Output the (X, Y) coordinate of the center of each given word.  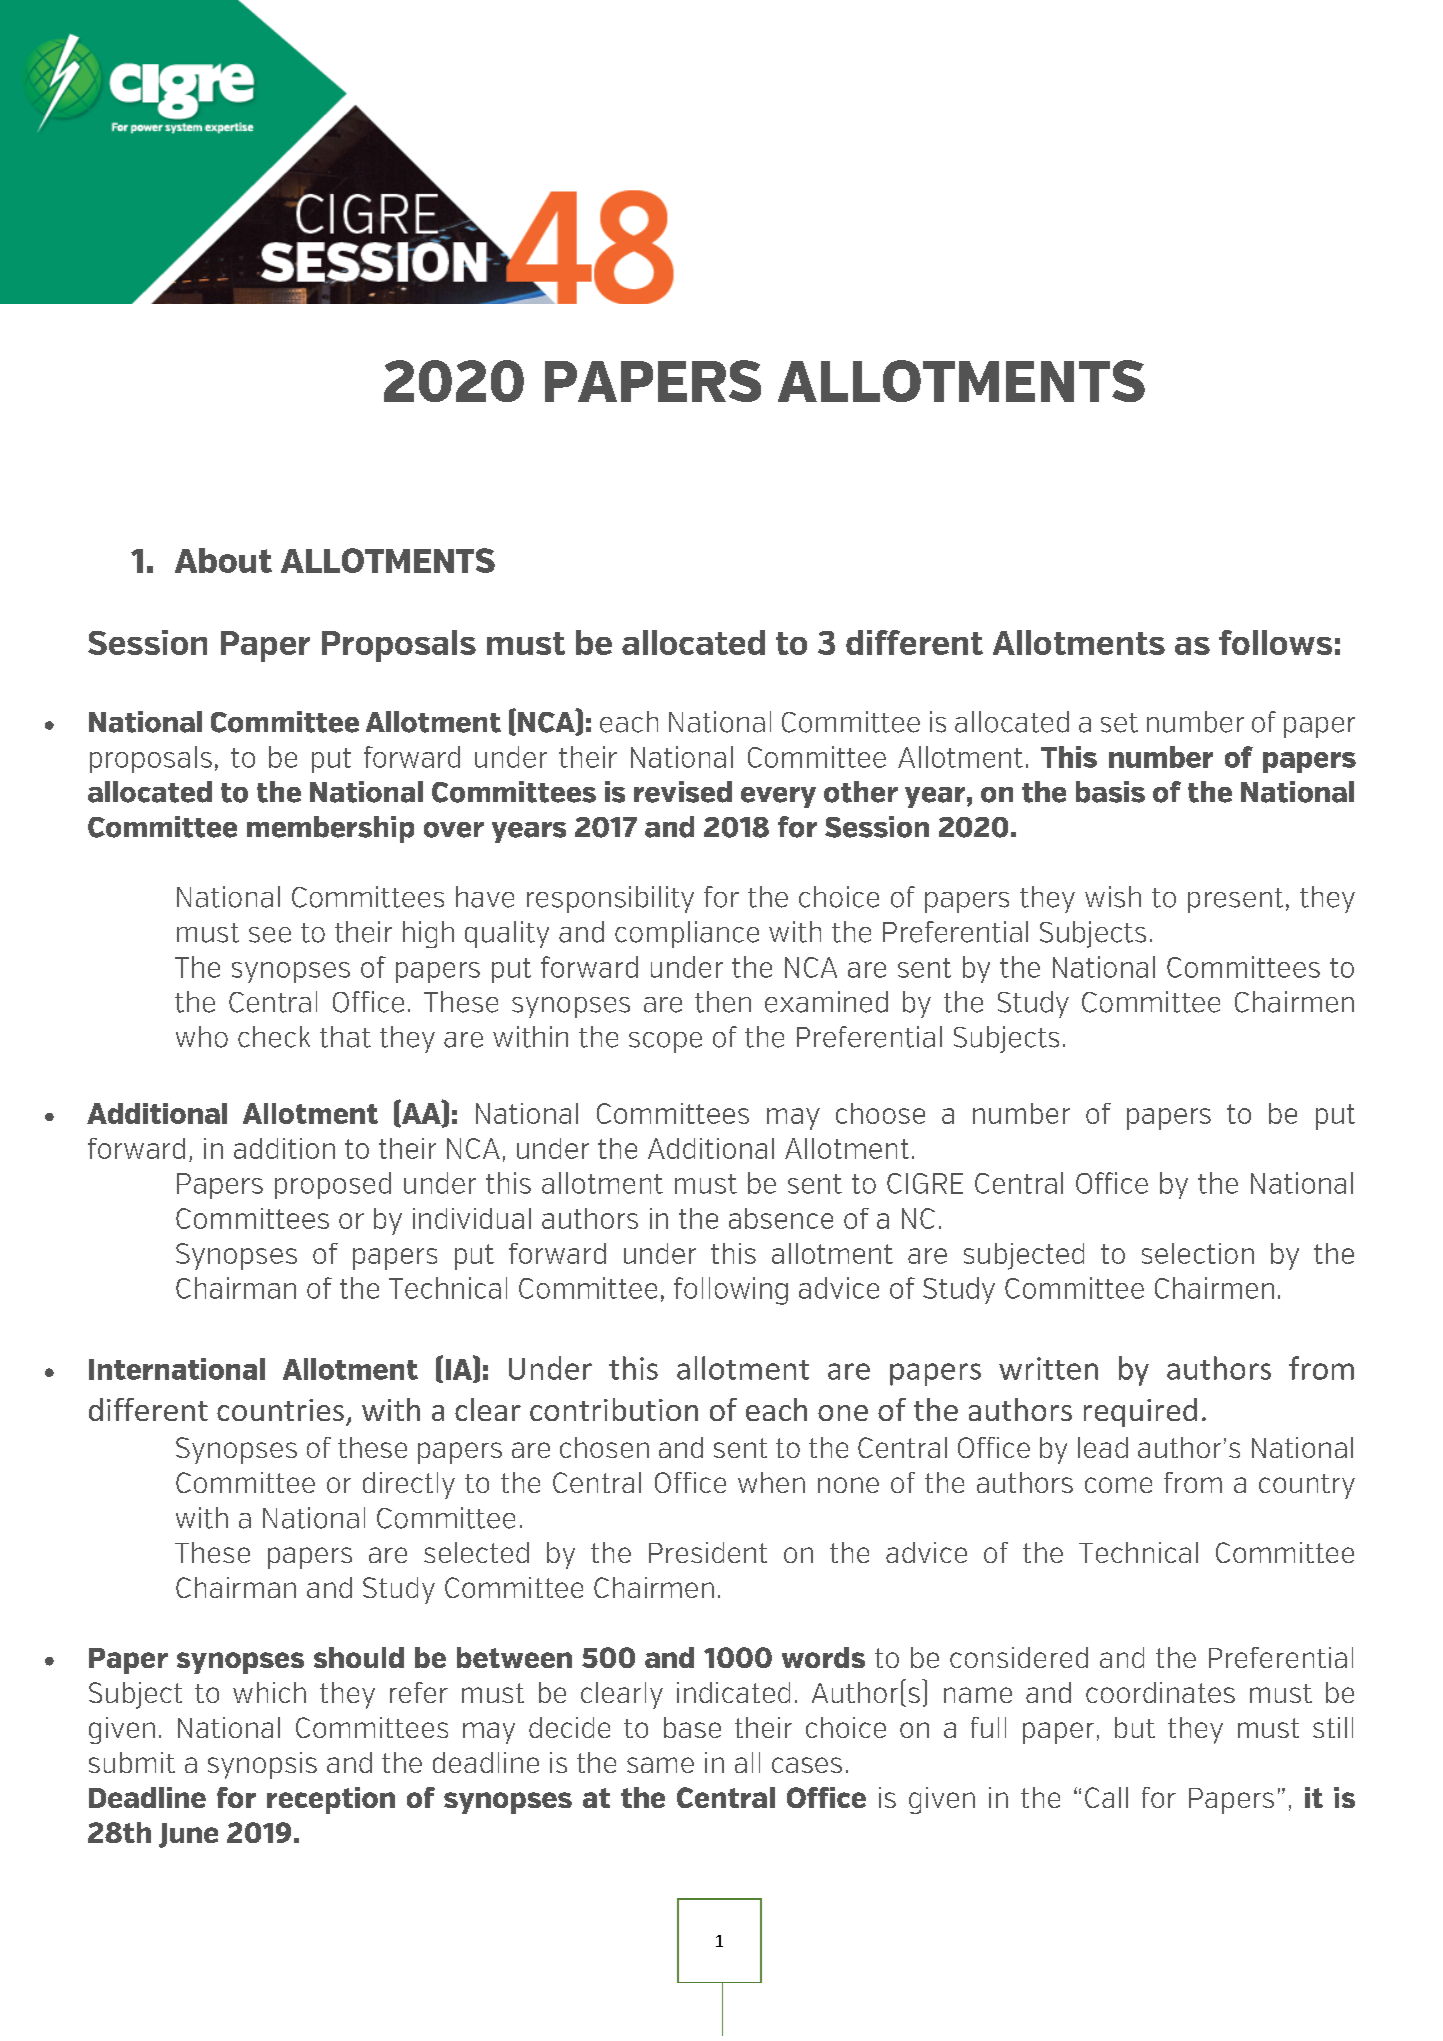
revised (683, 792)
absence (781, 1218)
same (660, 1765)
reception (331, 1800)
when (771, 1482)
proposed (333, 1185)
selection (1198, 1253)
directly (409, 1485)
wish (1113, 897)
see (270, 935)
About (223, 560)
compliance (687, 934)
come (1118, 1485)
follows (1275, 642)
